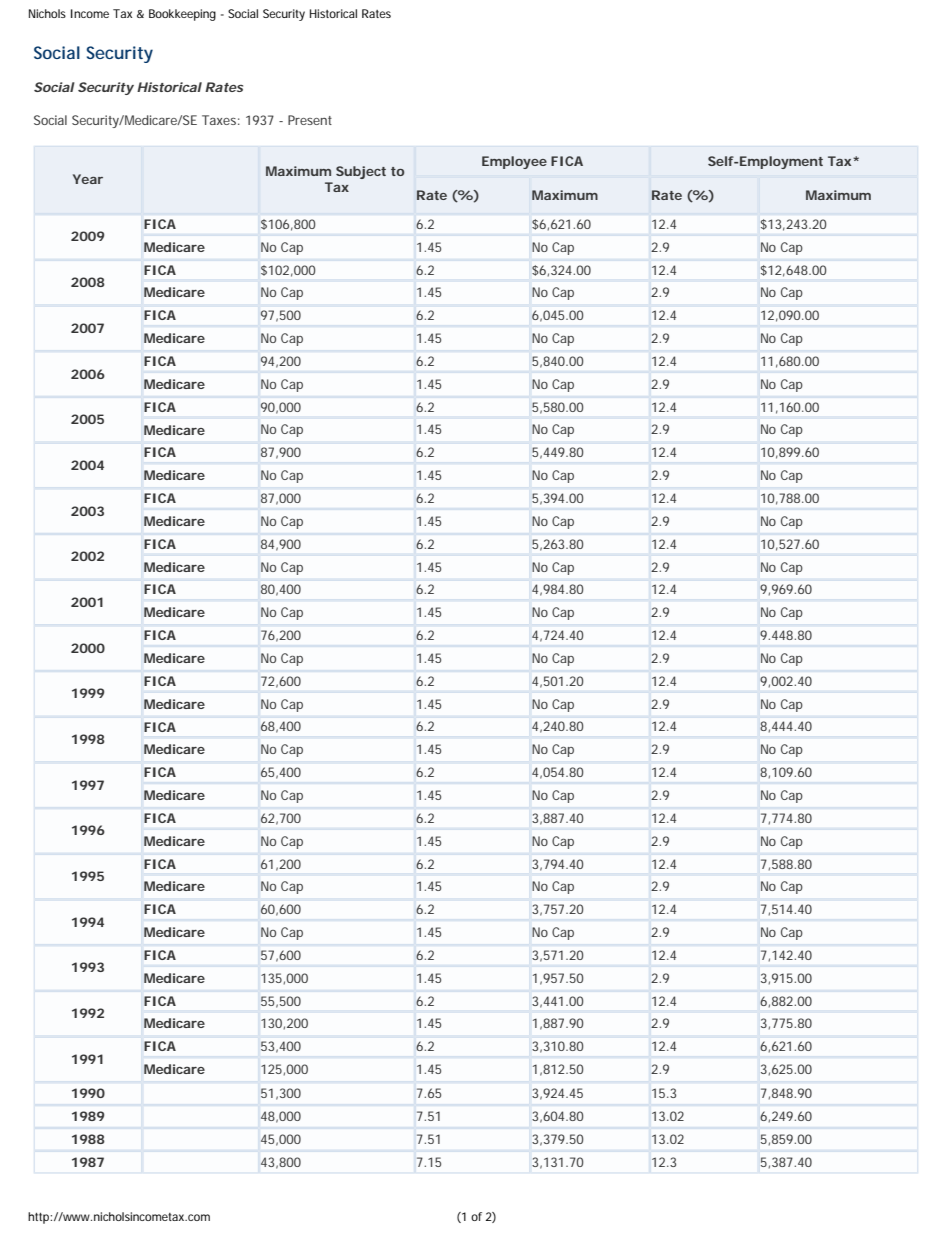 The height and width of the screenshot is (1233, 952). What do you see at coordinates (361, 172) in the screenshot?
I see `Subject` at bounding box center [361, 172].
